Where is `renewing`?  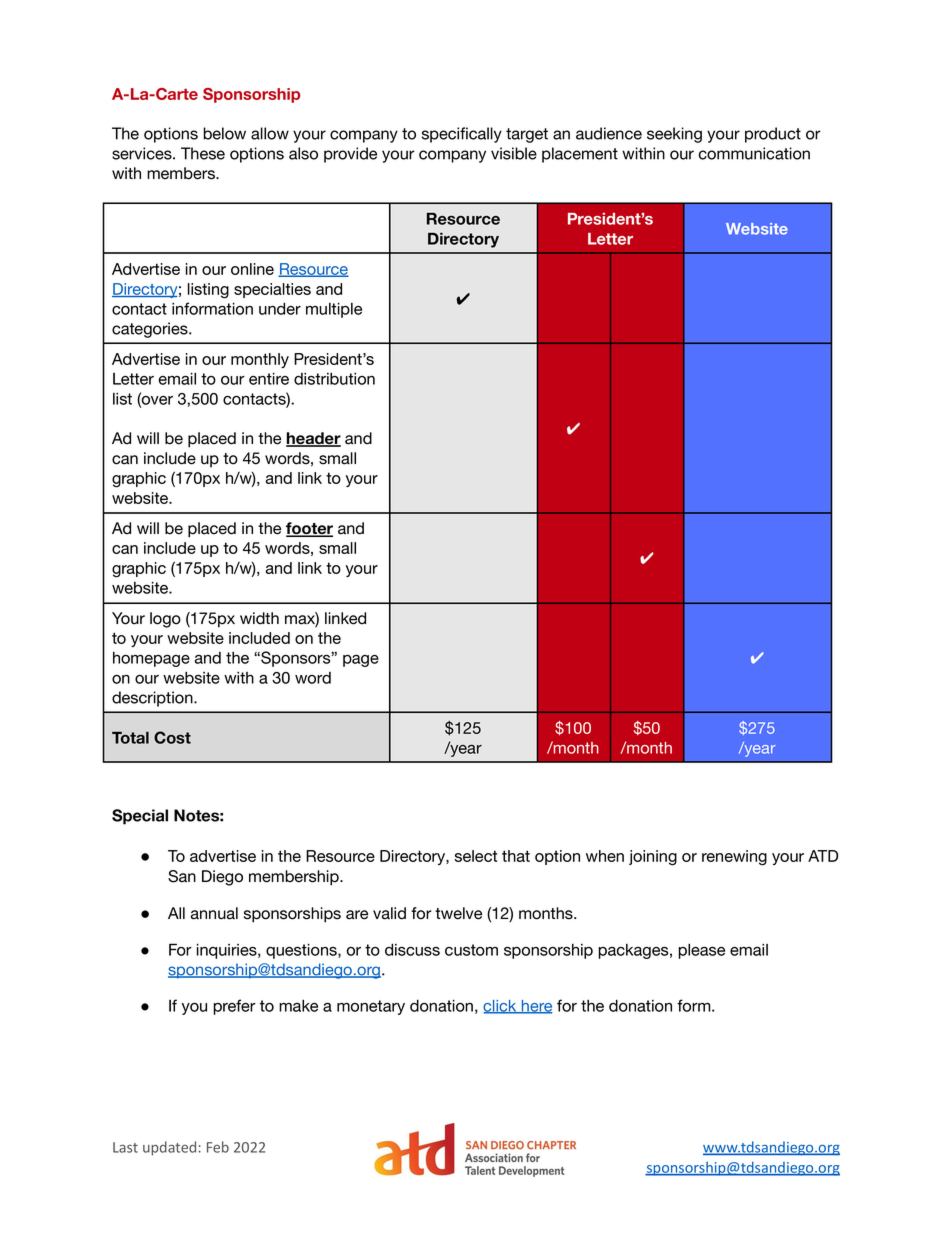 renewing is located at coordinates (734, 858).
